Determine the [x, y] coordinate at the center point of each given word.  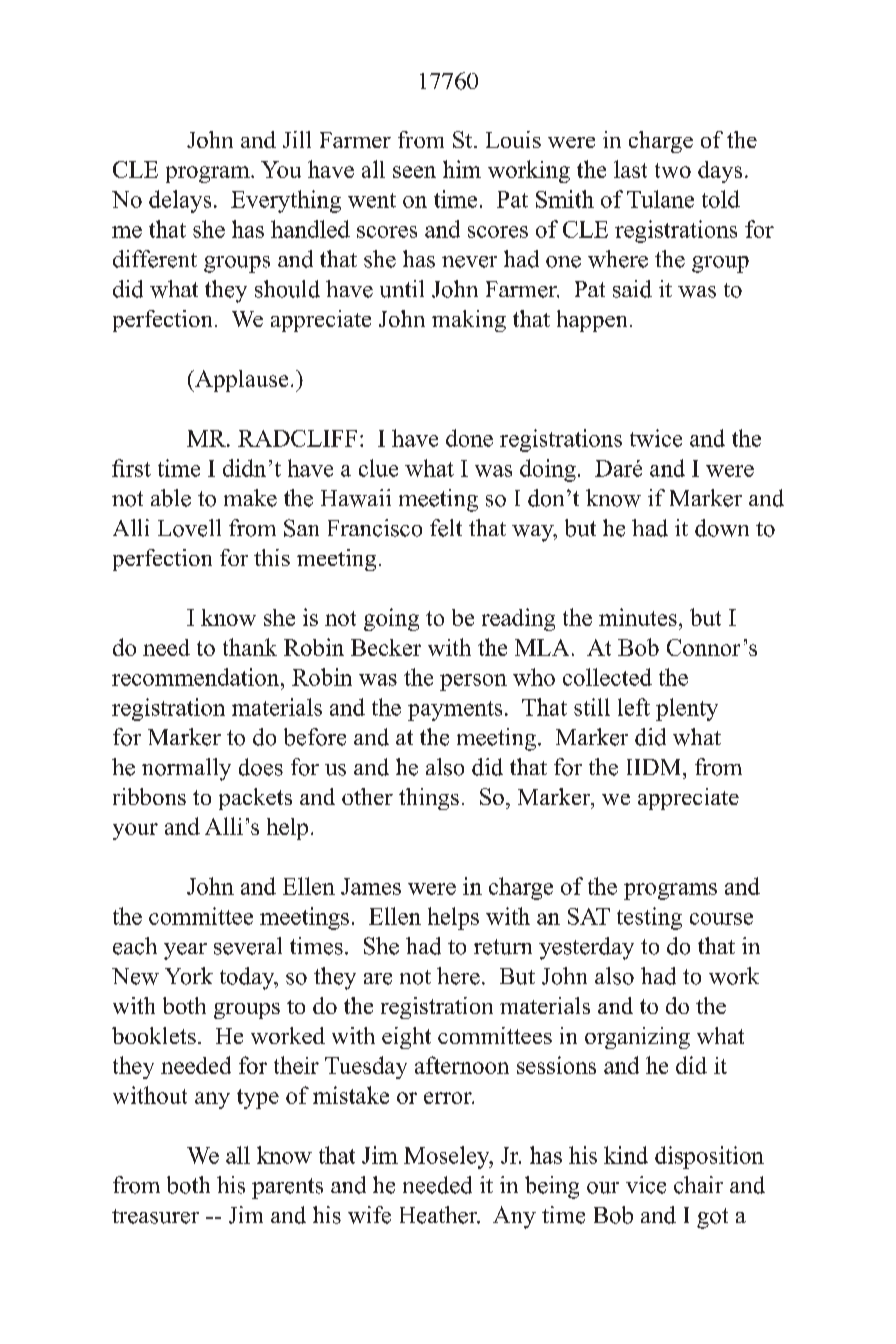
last [630, 169]
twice [656, 438]
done [469, 438]
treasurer [155, 1216]
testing [649, 918]
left [634, 707]
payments [455, 711]
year [185, 951]
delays [180, 201]
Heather [440, 1215]
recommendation [197, 677]
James [371, 886]
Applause [240, 381]
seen [414, 172]
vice [646, 1185]
